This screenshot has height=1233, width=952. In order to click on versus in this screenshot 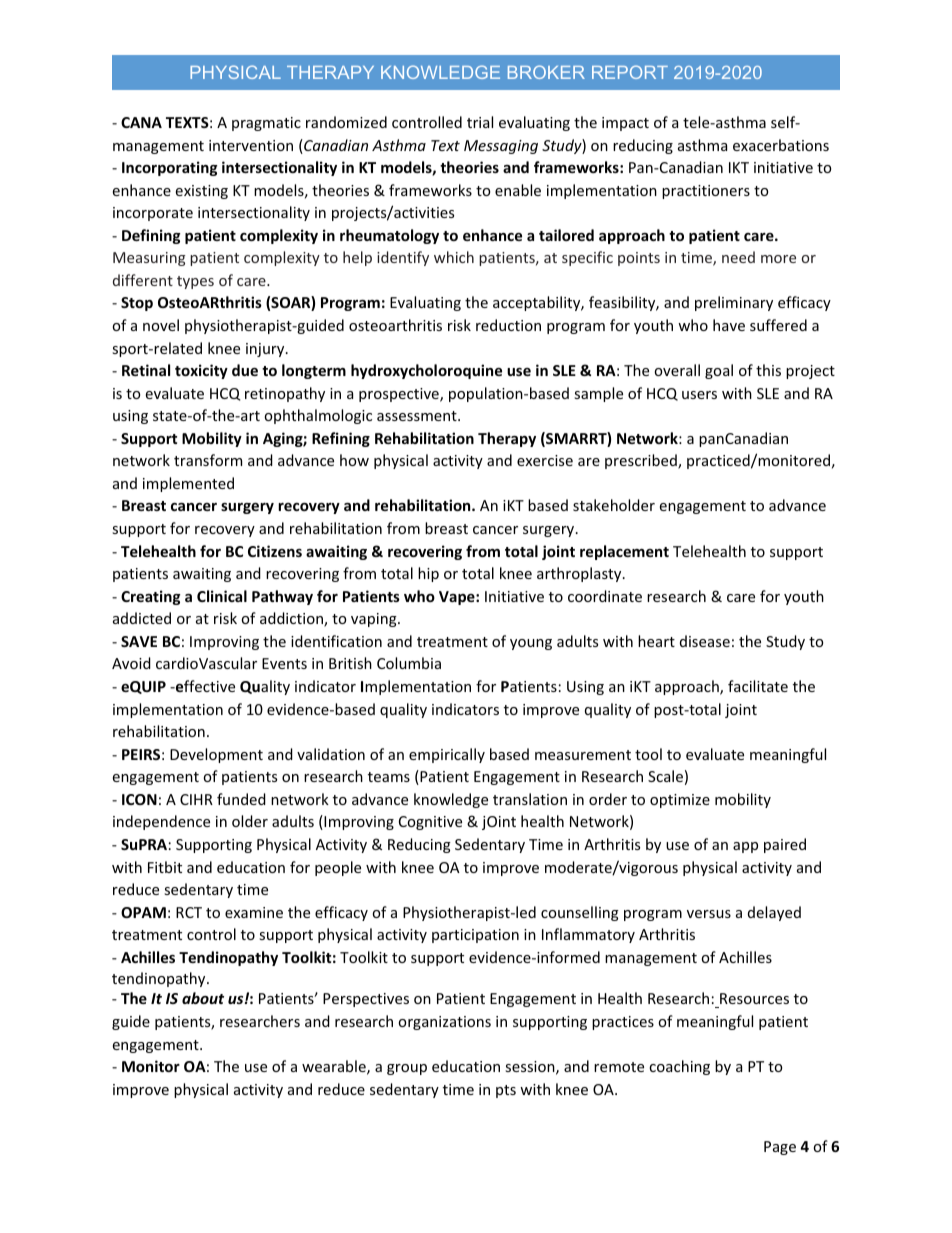, I will do `click(709, 914)`.
